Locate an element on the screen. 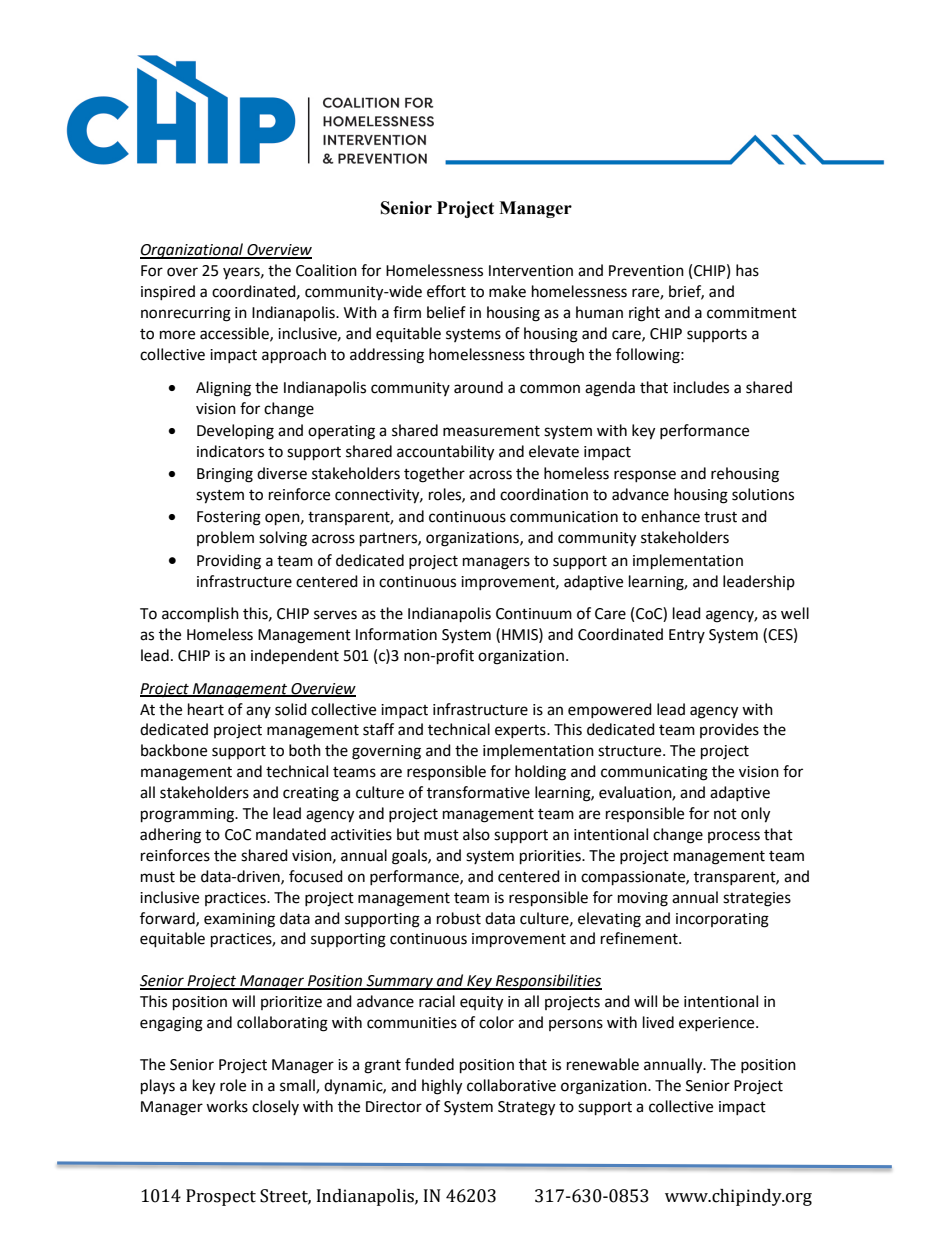  Bringing is located at coordinates (225, 475).
